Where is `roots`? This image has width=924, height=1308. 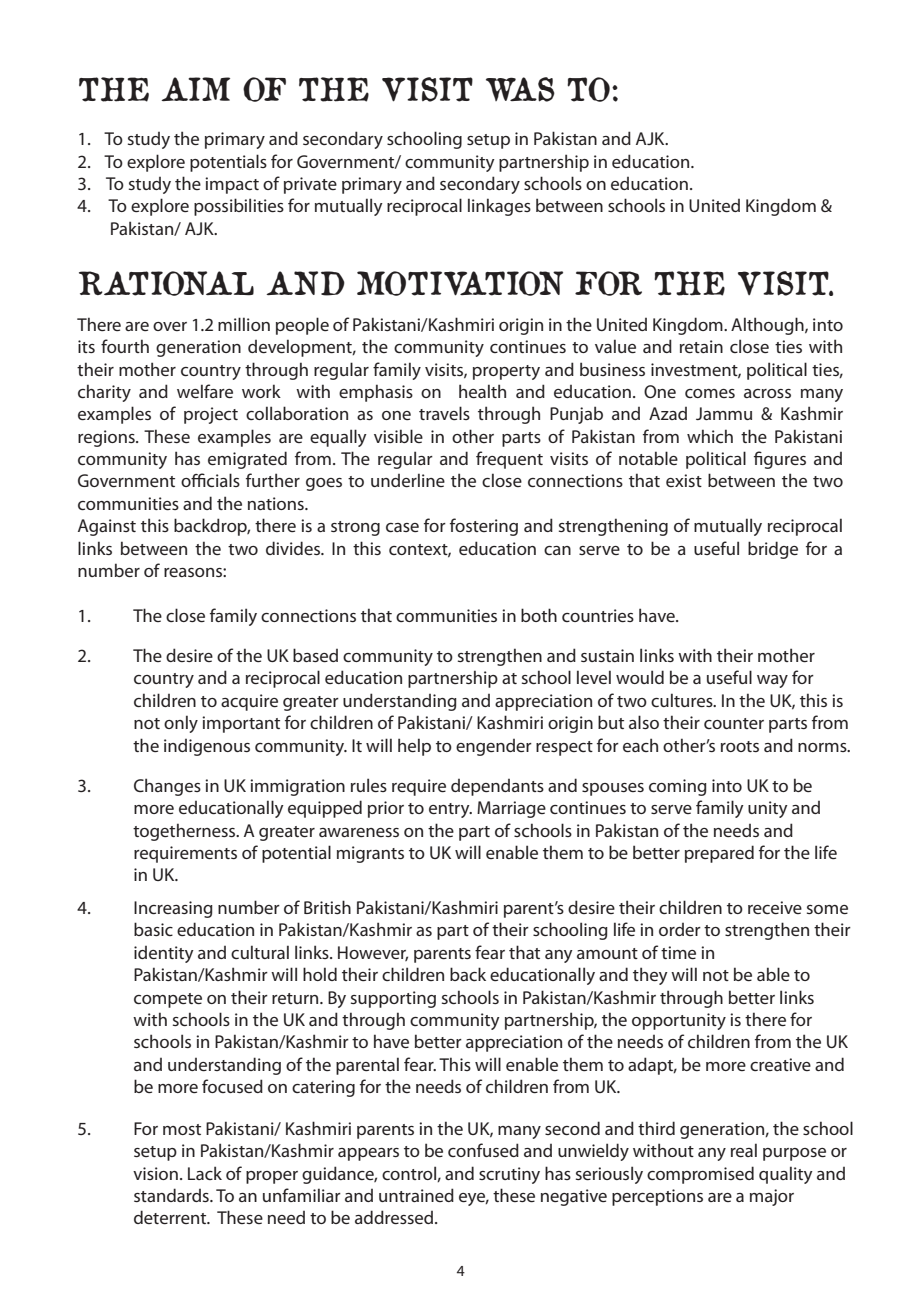
roots is located at coordinates (740, 746).
